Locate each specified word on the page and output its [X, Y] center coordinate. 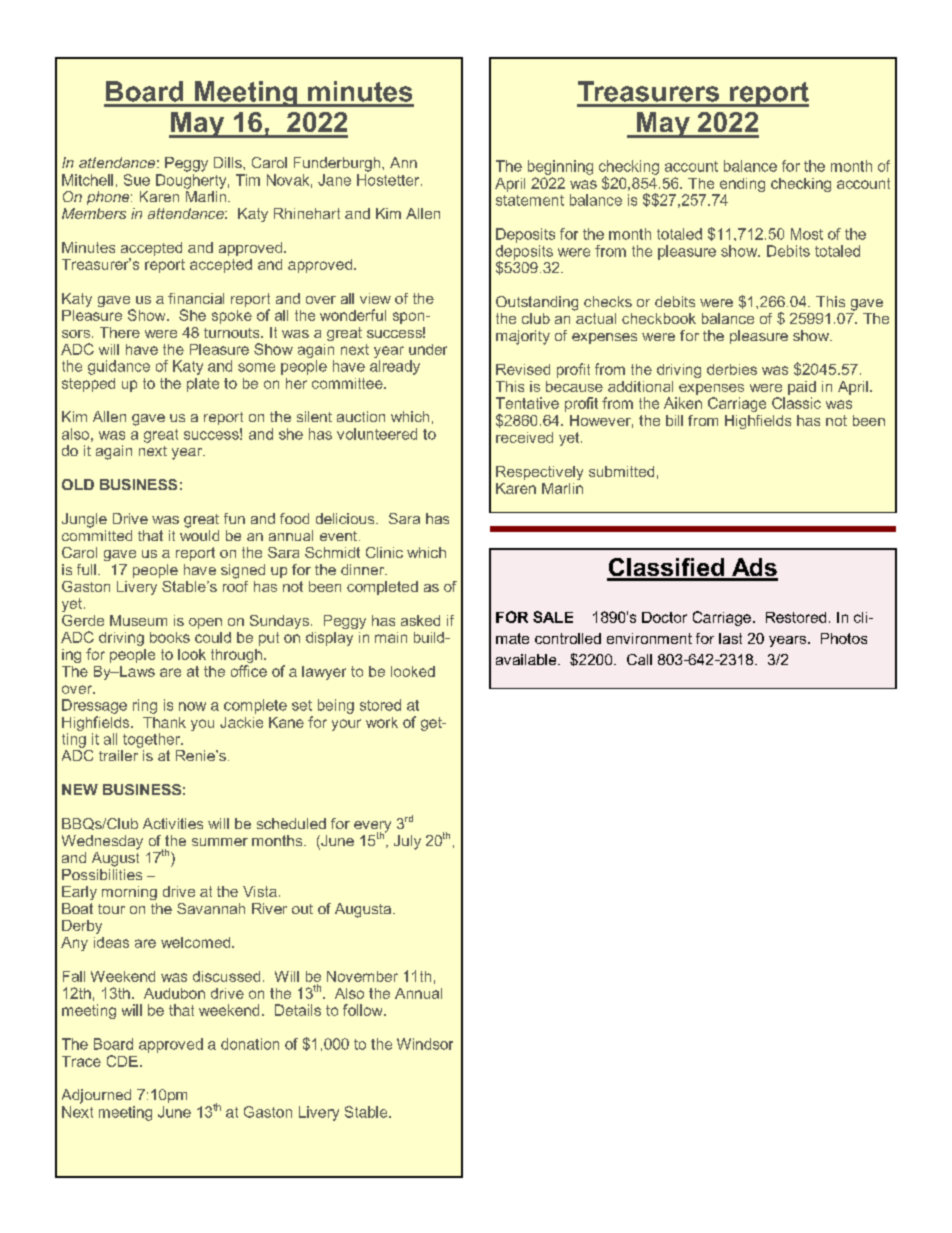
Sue [137, 180]
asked [420, 620]
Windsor [425, 1044]
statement [530, 200]
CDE [122, 1061]
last [730, 638]
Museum [138, 620]
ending [741, 186]
